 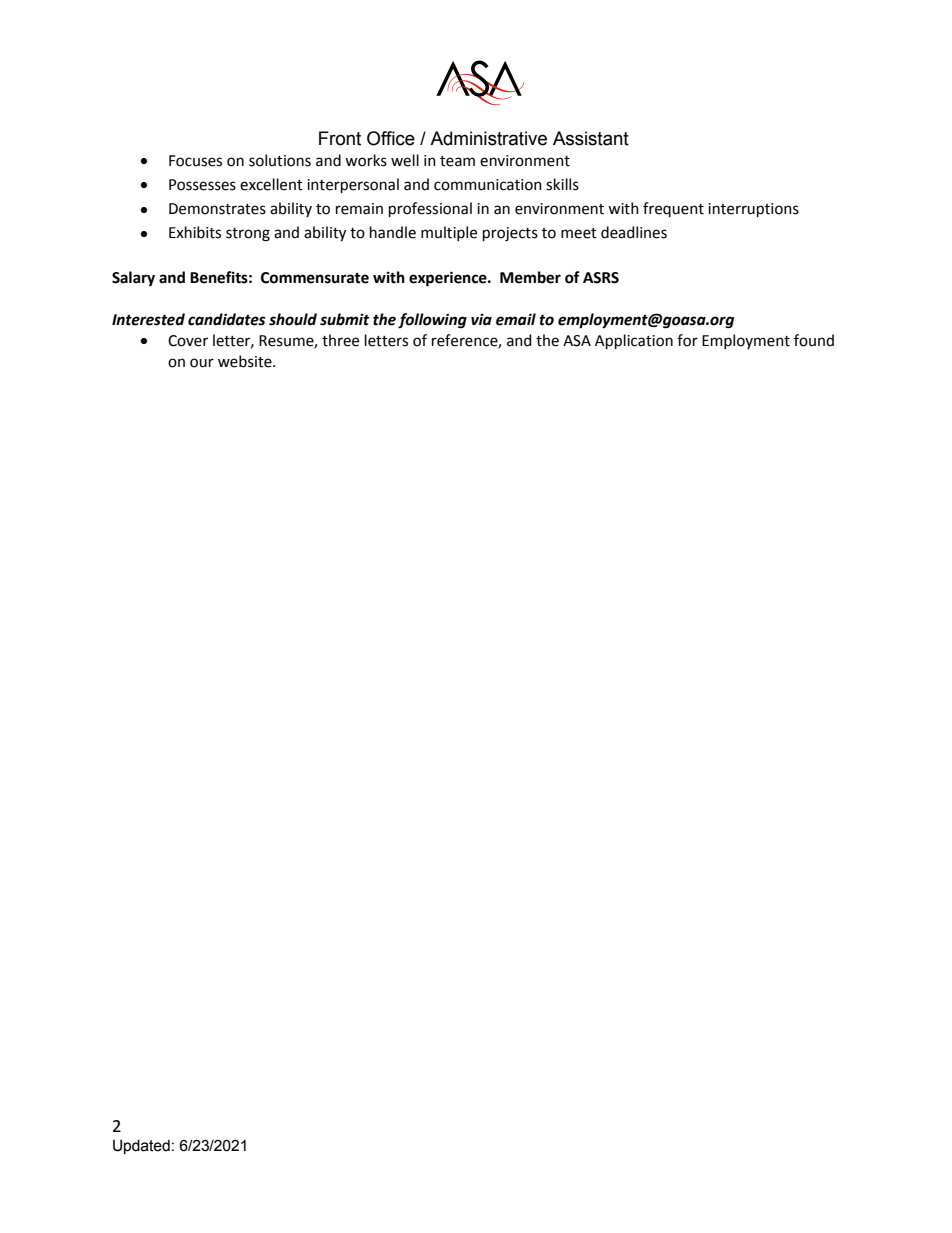 I want to click on email, so click(x=516, y=319).
